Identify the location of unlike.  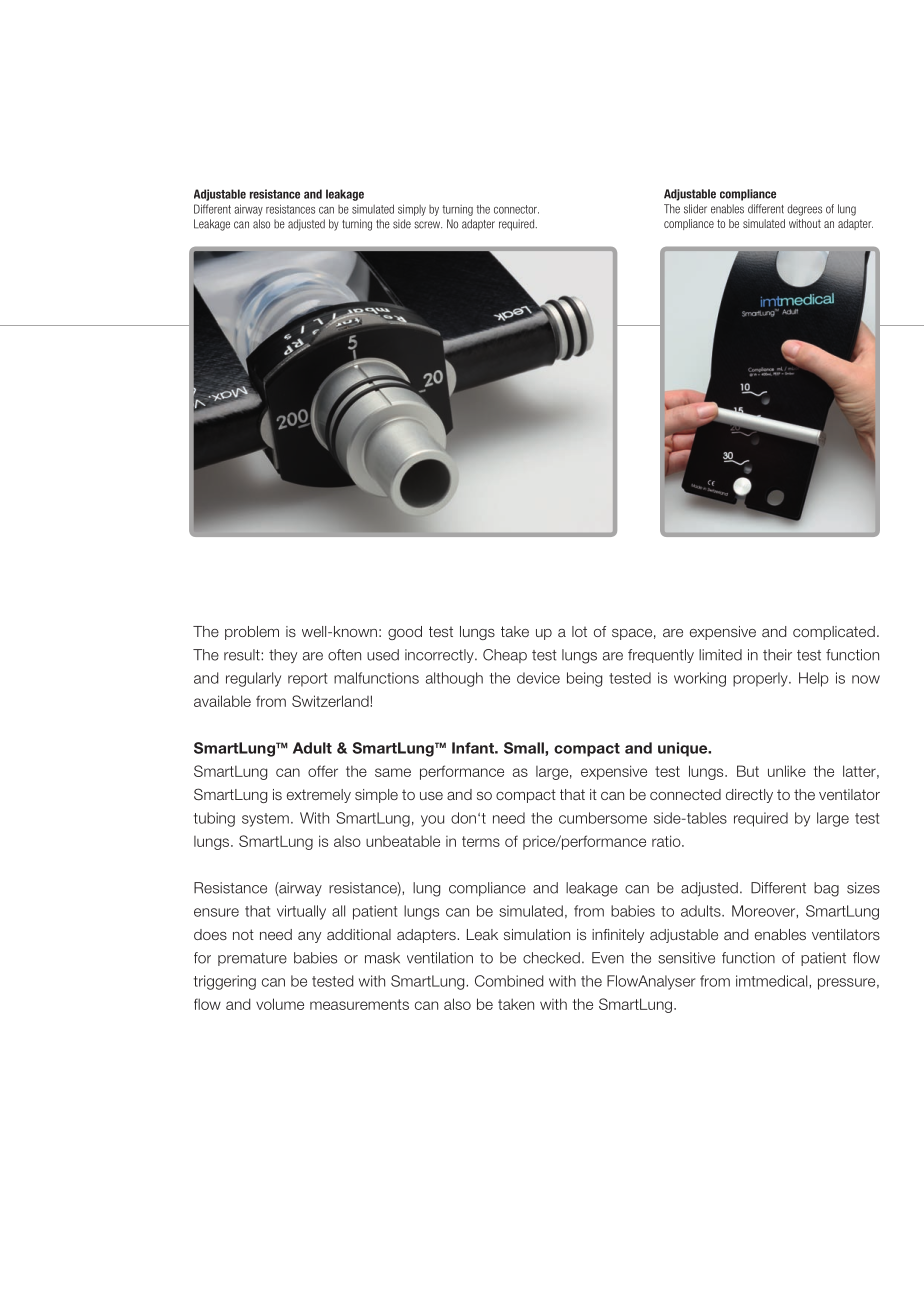
(787, 771).
